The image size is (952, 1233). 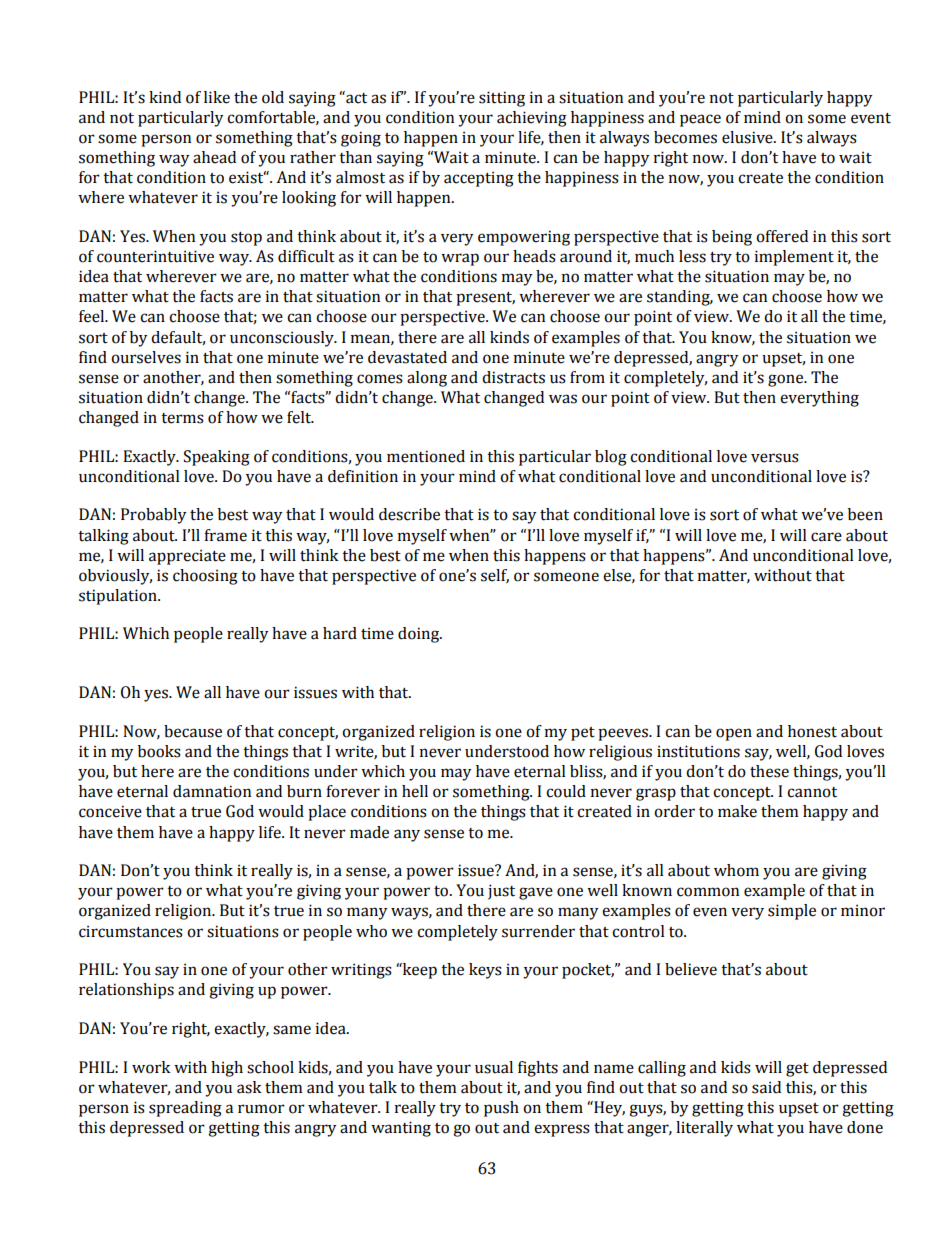 I want to click on gone, so click(x=786, y=380).
